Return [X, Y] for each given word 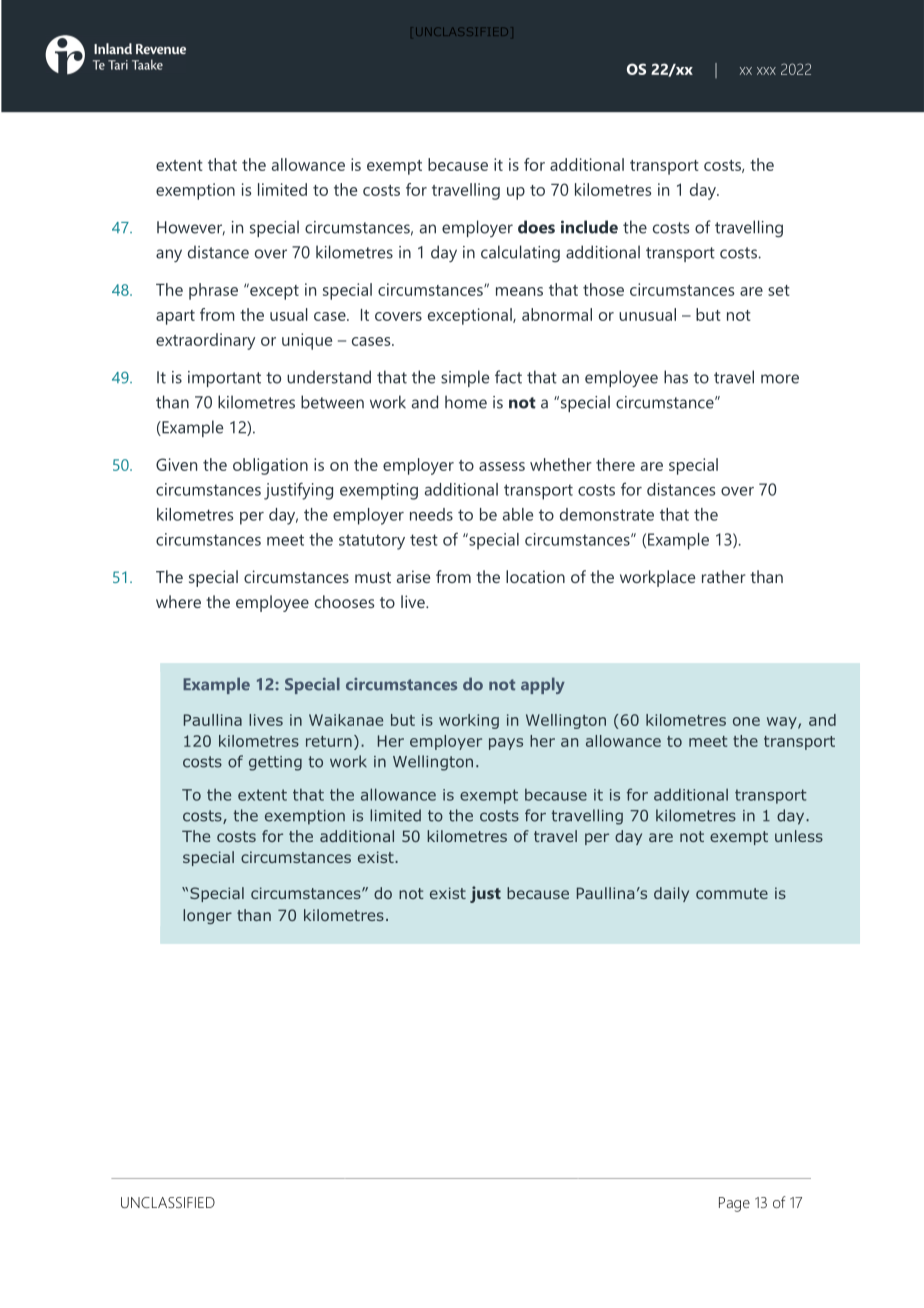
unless [799, 836]
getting [275, 763]
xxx [766, 71]
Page [734, 1204]
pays [506, 744]
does [536, 227]
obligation [270, 466]
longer [207, 916]
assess [502, 466]
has [676, 377]
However [191, 228]
